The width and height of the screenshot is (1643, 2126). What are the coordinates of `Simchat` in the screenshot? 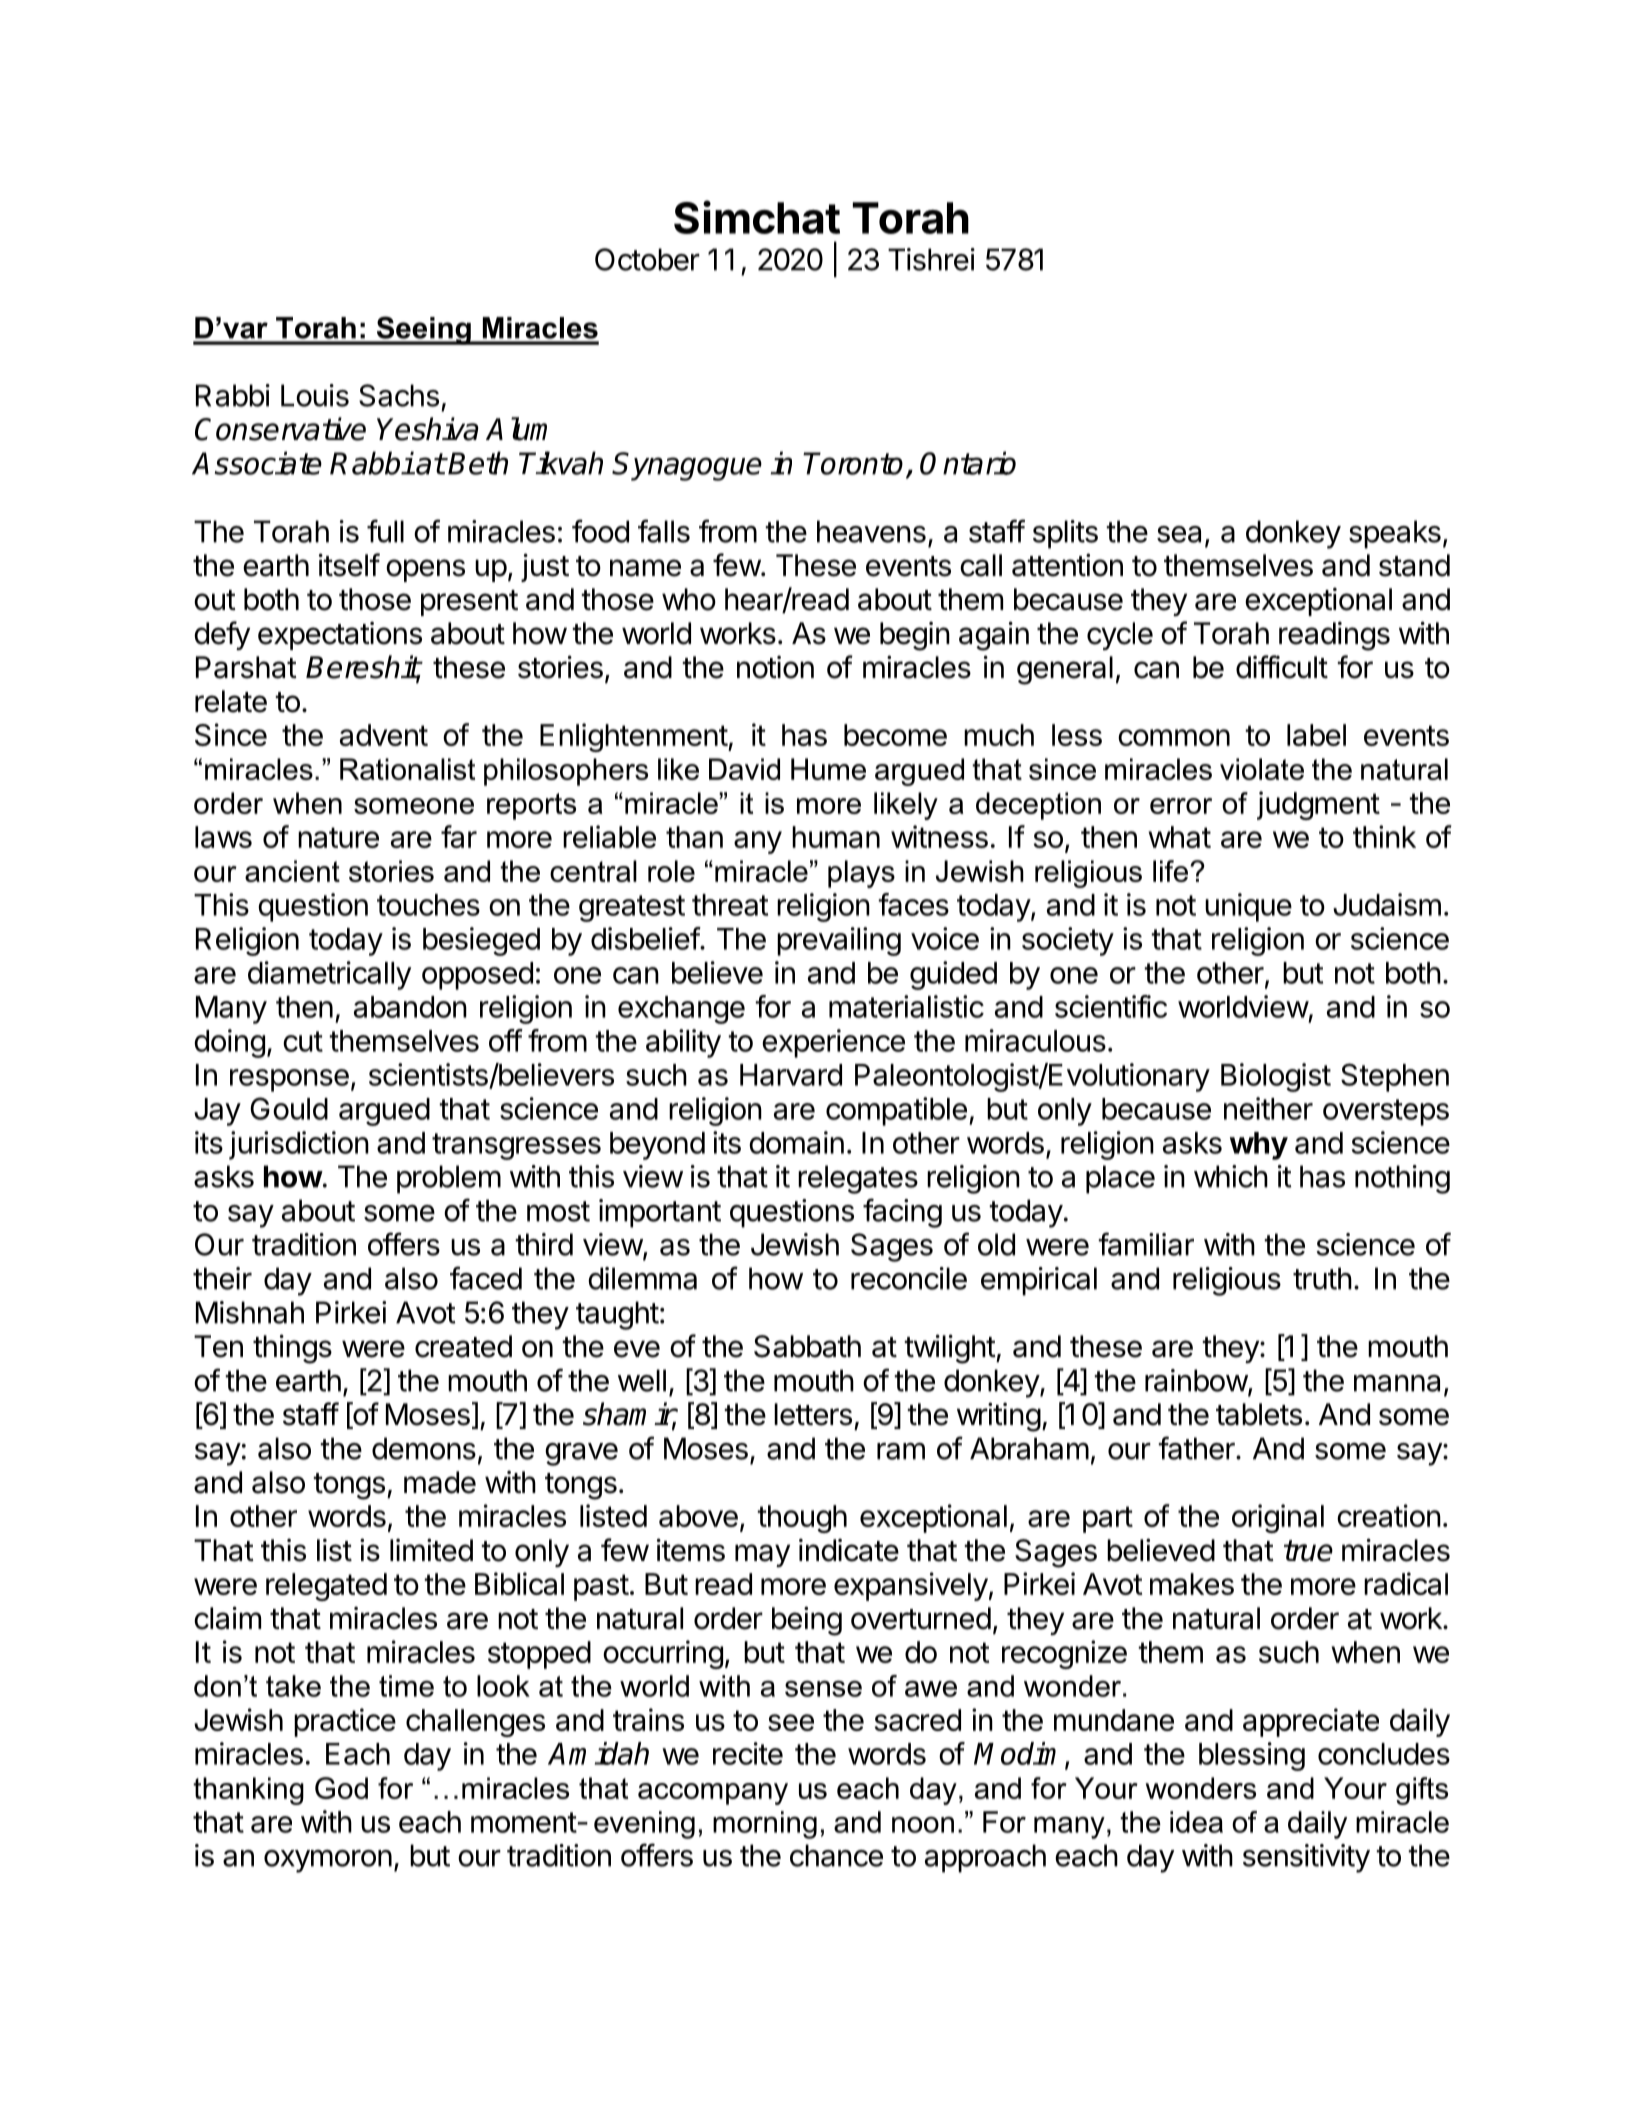 It's located at (757, 217).
